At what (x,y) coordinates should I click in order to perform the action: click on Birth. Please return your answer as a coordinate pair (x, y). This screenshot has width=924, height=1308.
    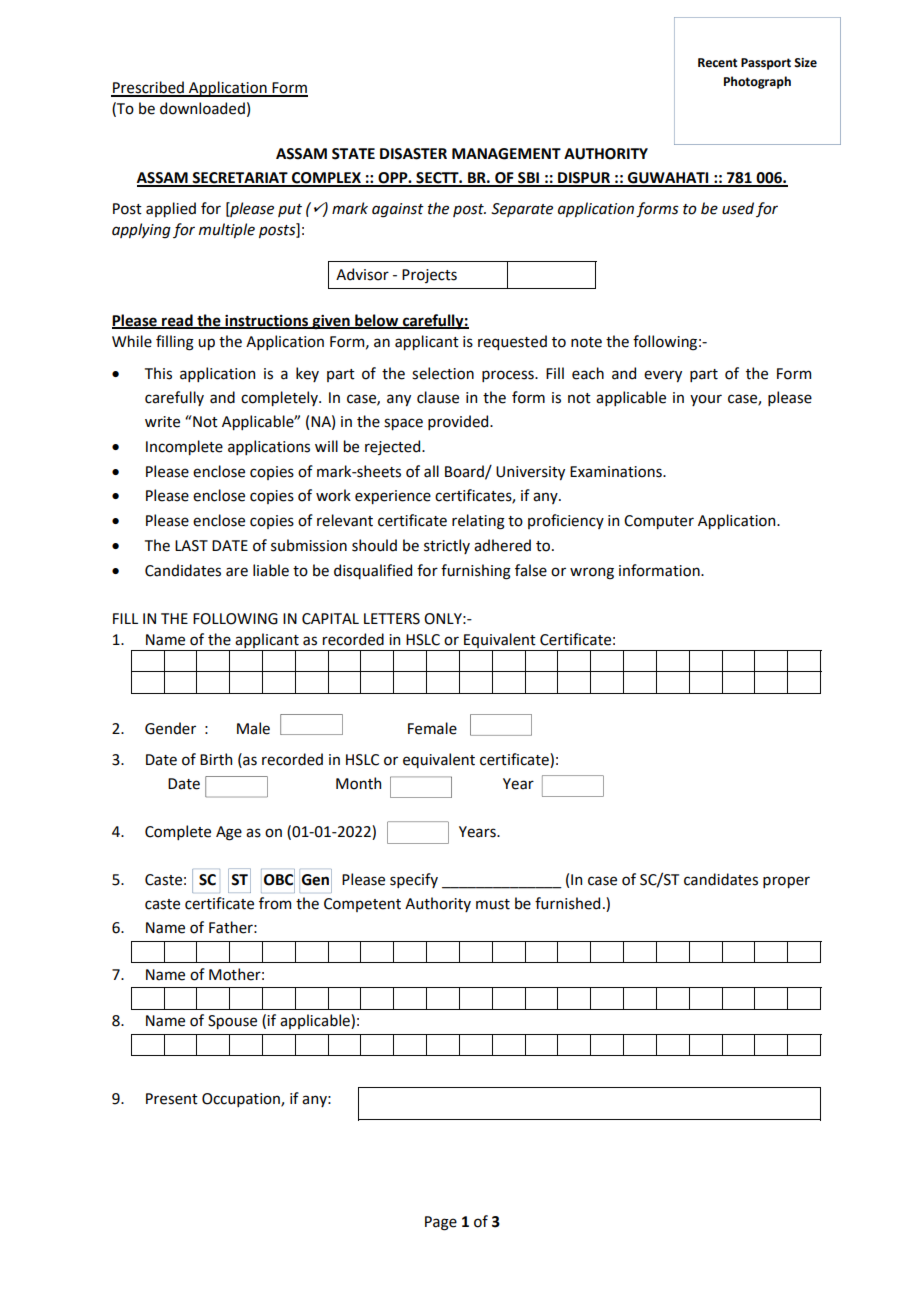
    Looking at the image, I should click on (216, 759).
